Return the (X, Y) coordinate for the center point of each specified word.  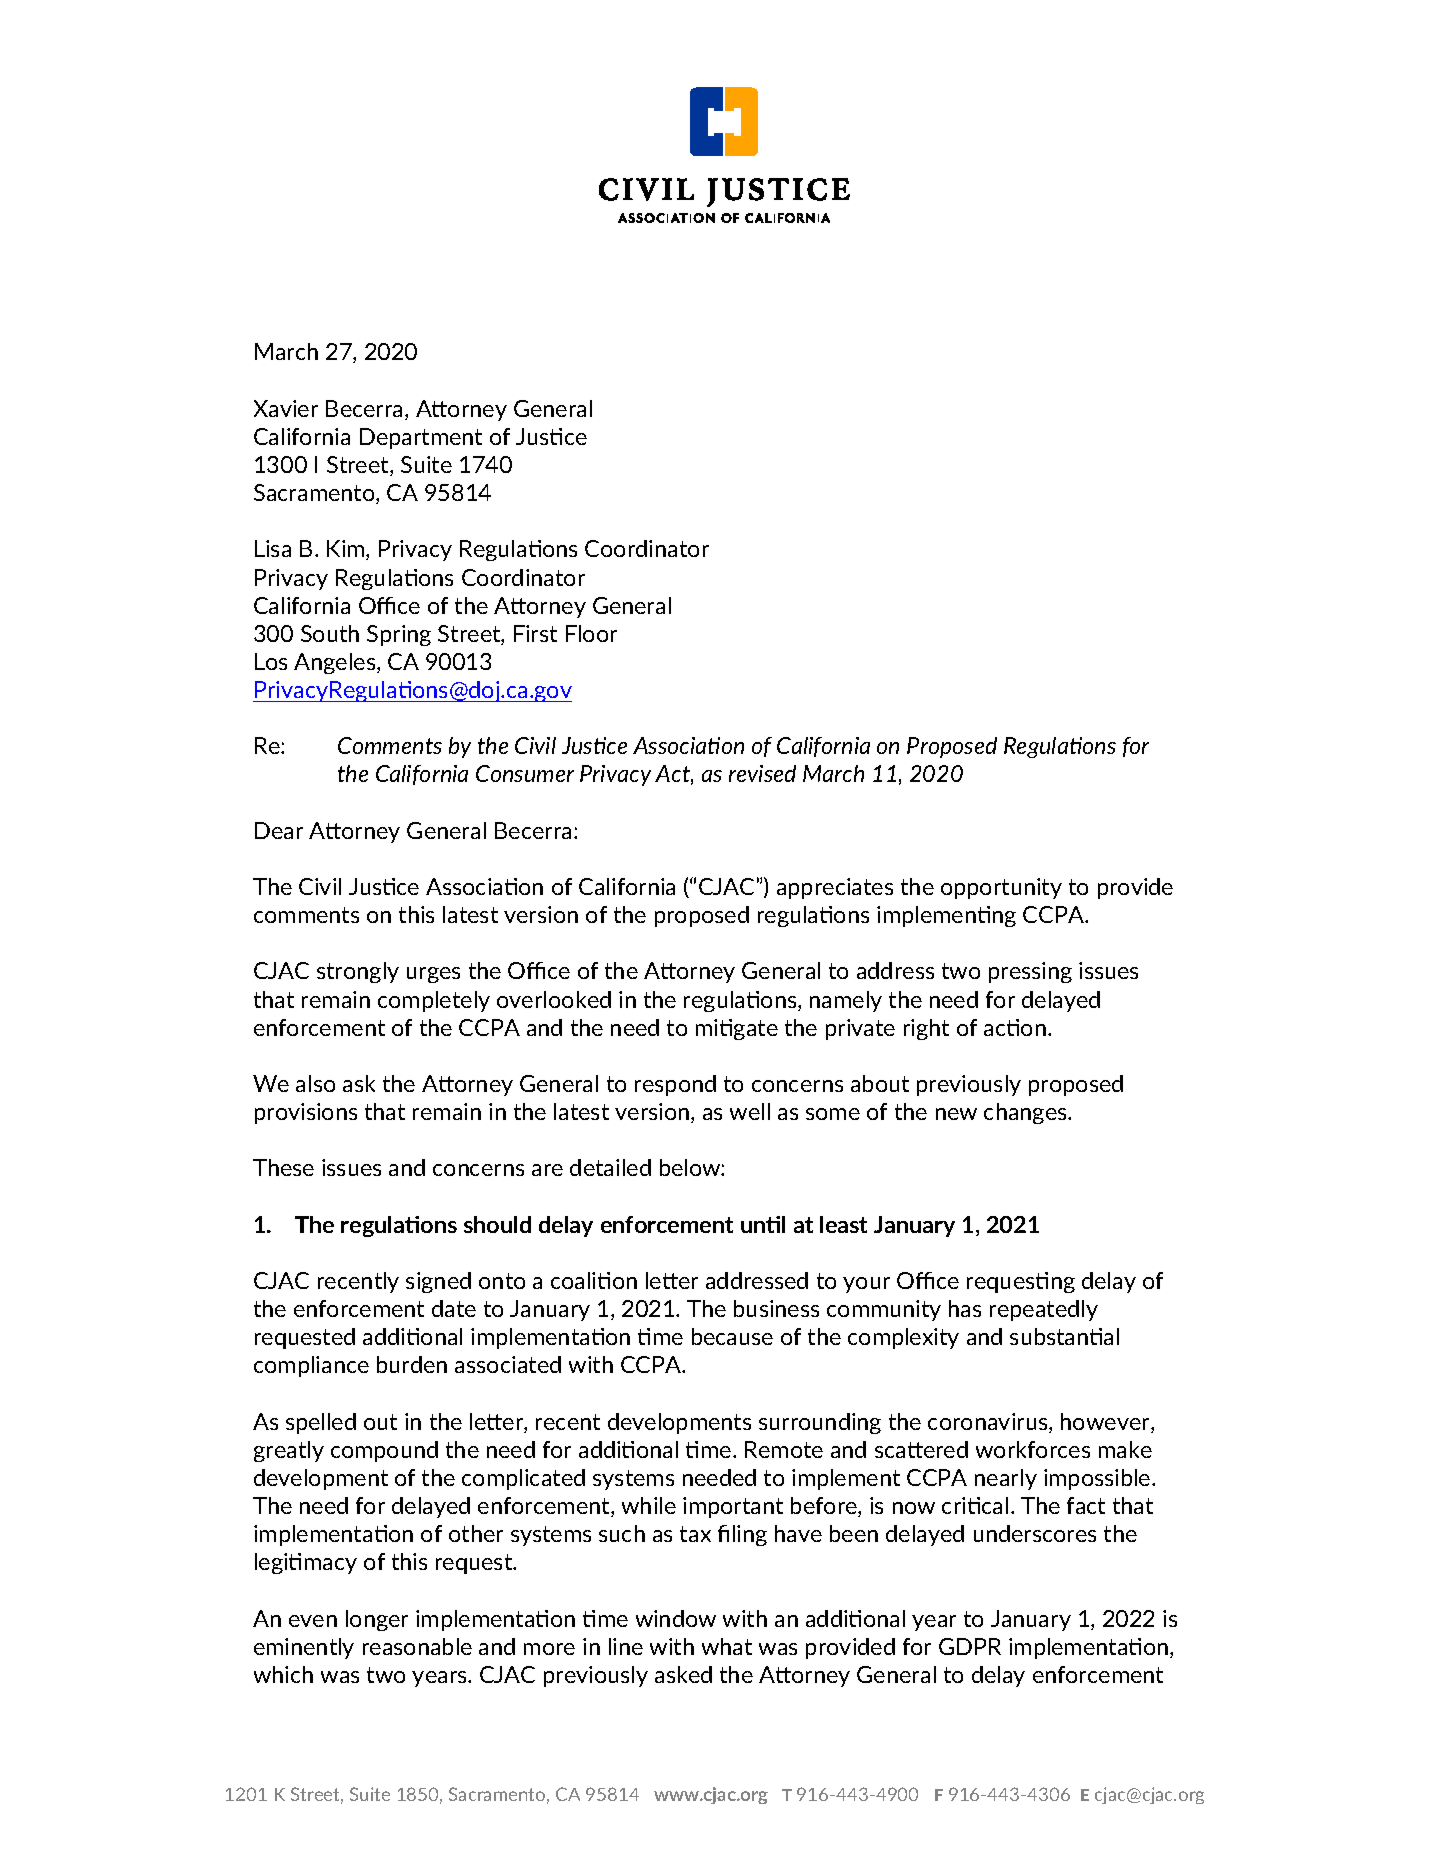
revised (762, 773)
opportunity (1001, 888)
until (763, 1224)
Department (421, 438)
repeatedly (1044, 1310)
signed (438, 1282)
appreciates (835, 888)
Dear (279, 830)
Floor (591, 633)
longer (377, 1620)
